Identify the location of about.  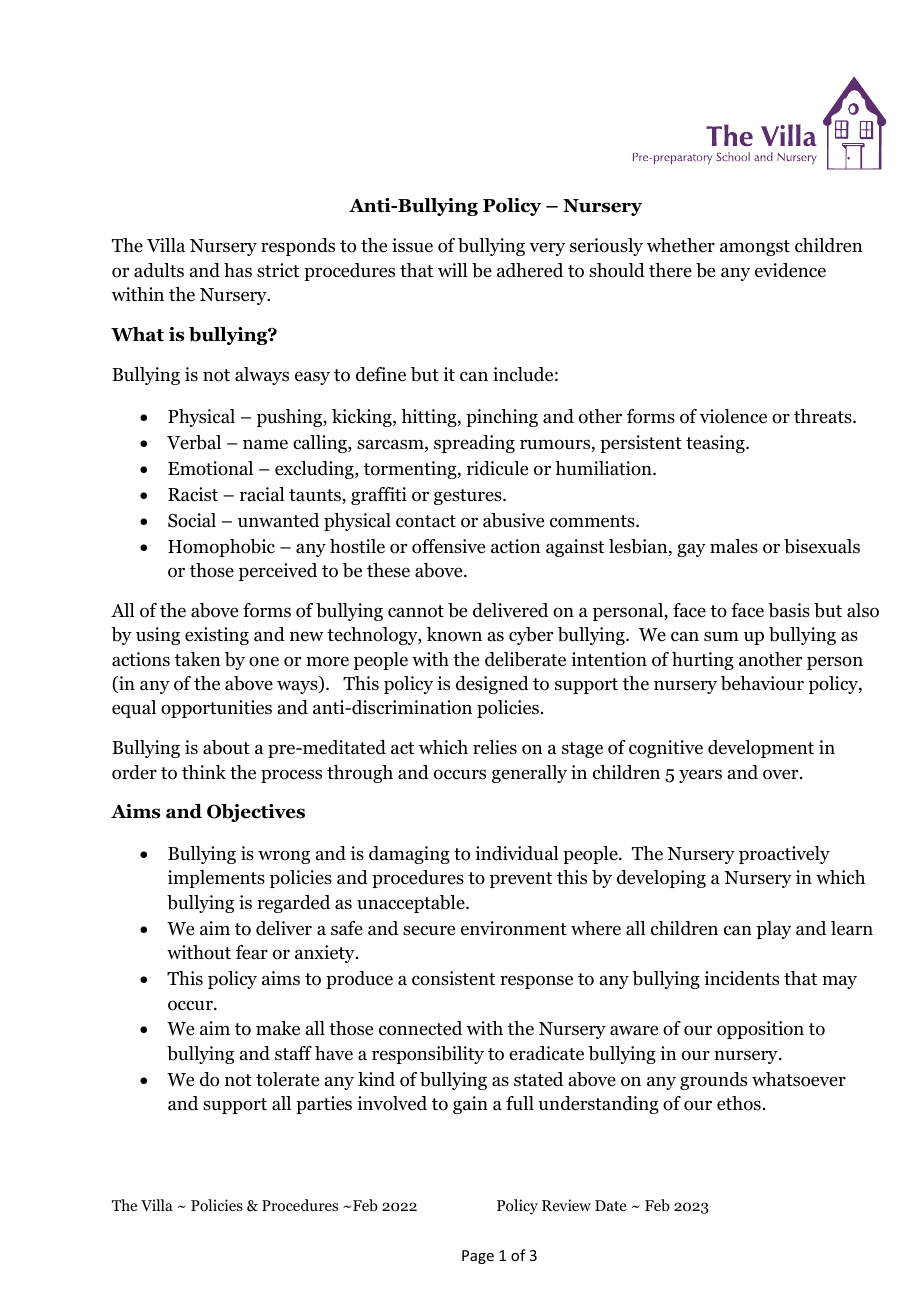
(226, 747).
